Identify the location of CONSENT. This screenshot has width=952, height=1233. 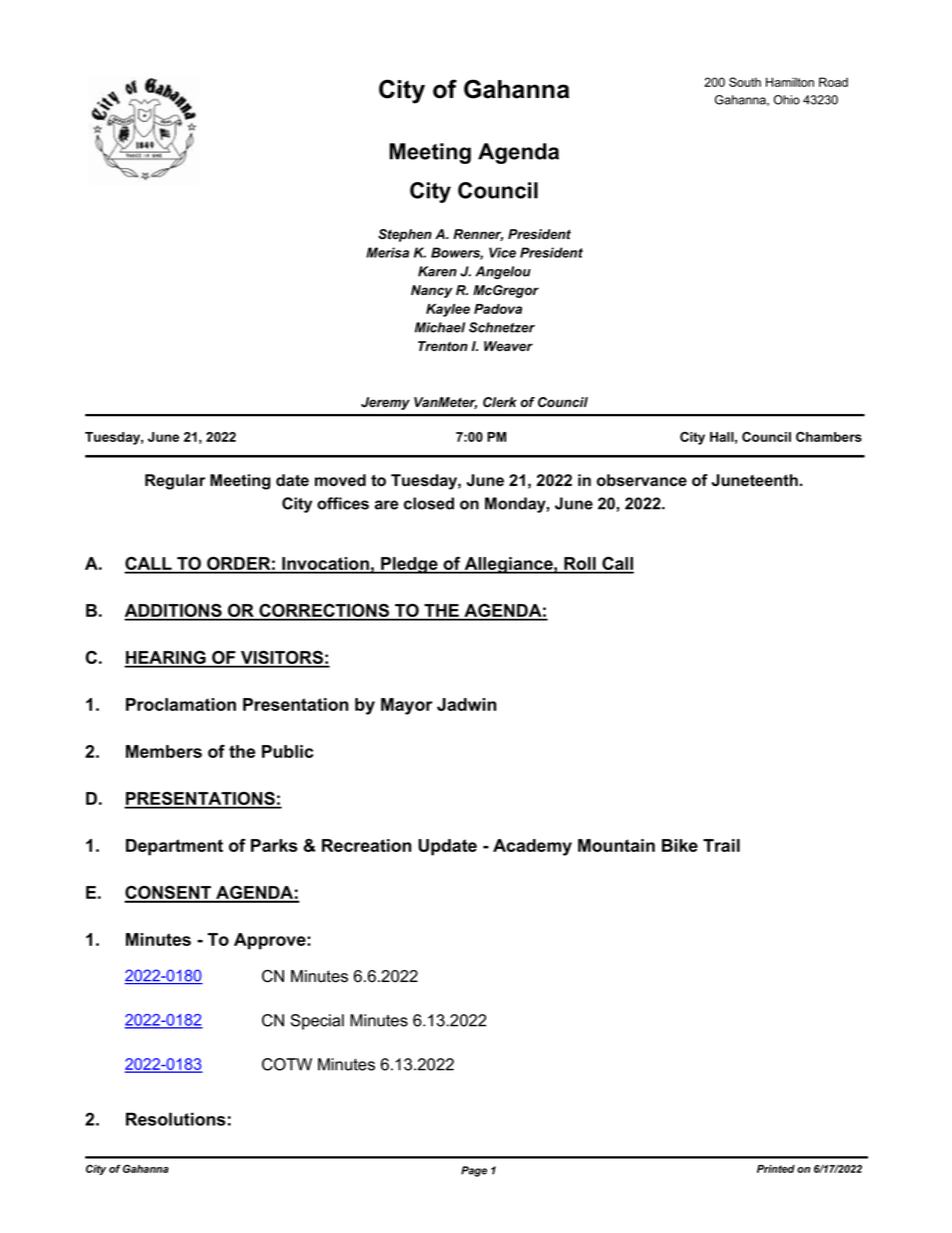
(169, 893).
